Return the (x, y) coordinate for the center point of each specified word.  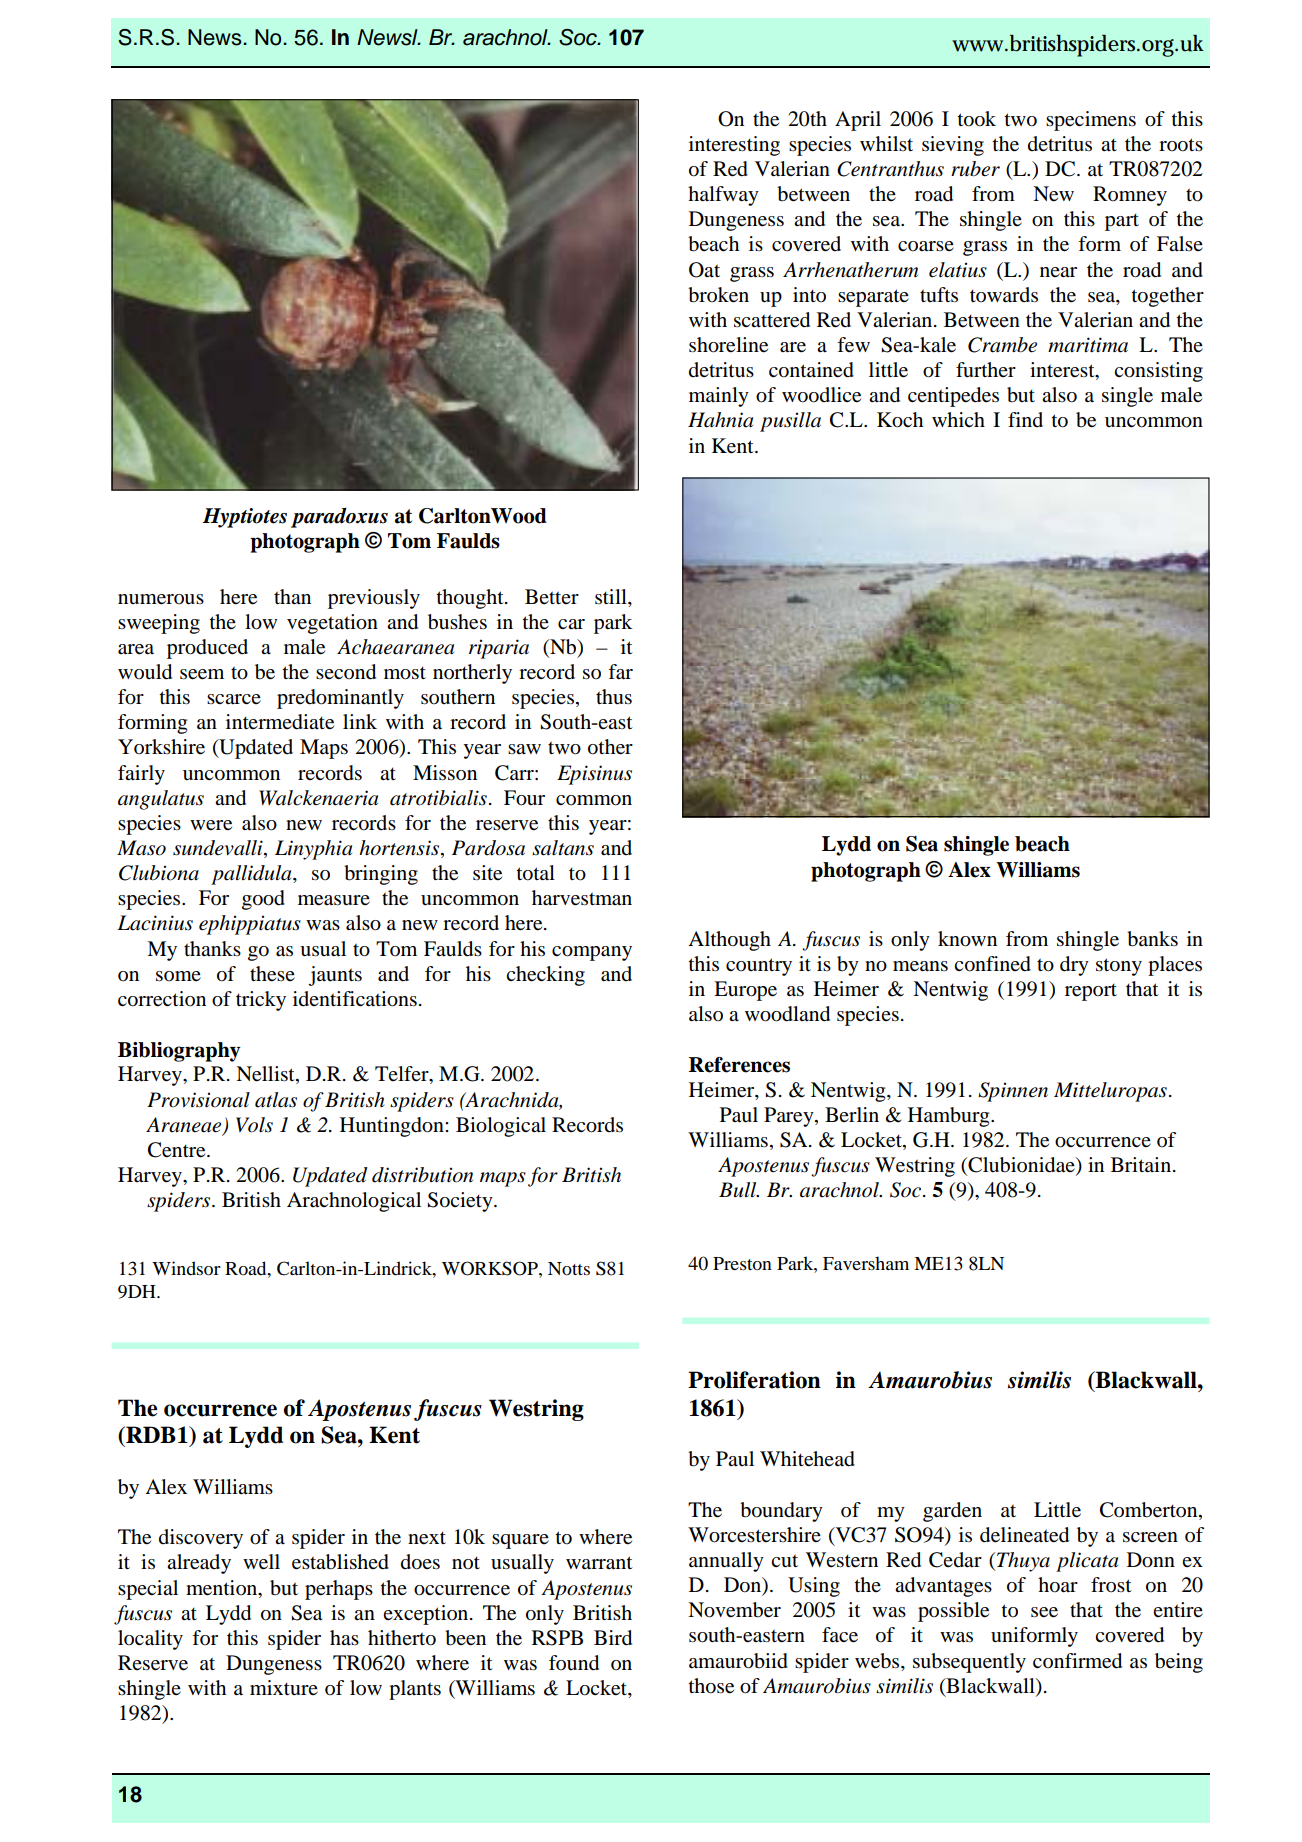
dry (1074, 966)
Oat (704, 270)
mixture (284, 1688)
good (263, 900)
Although (729, 941)
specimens (1091, 121)
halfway (723, 196)
